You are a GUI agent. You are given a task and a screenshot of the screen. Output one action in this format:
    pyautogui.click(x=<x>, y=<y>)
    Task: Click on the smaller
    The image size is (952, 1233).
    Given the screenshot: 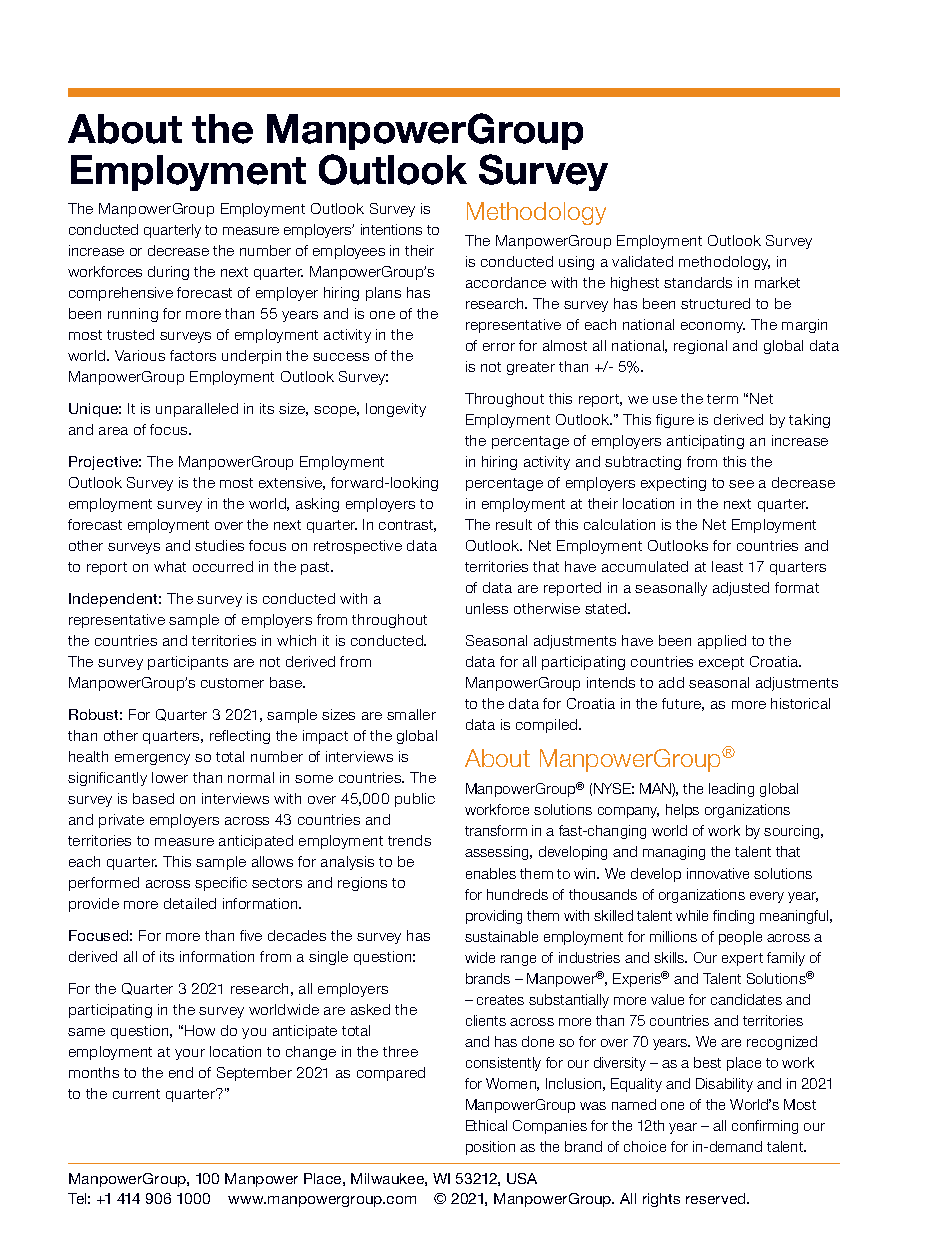 What is the action you would take?
    pyautogui.click(x=411, y=714)
